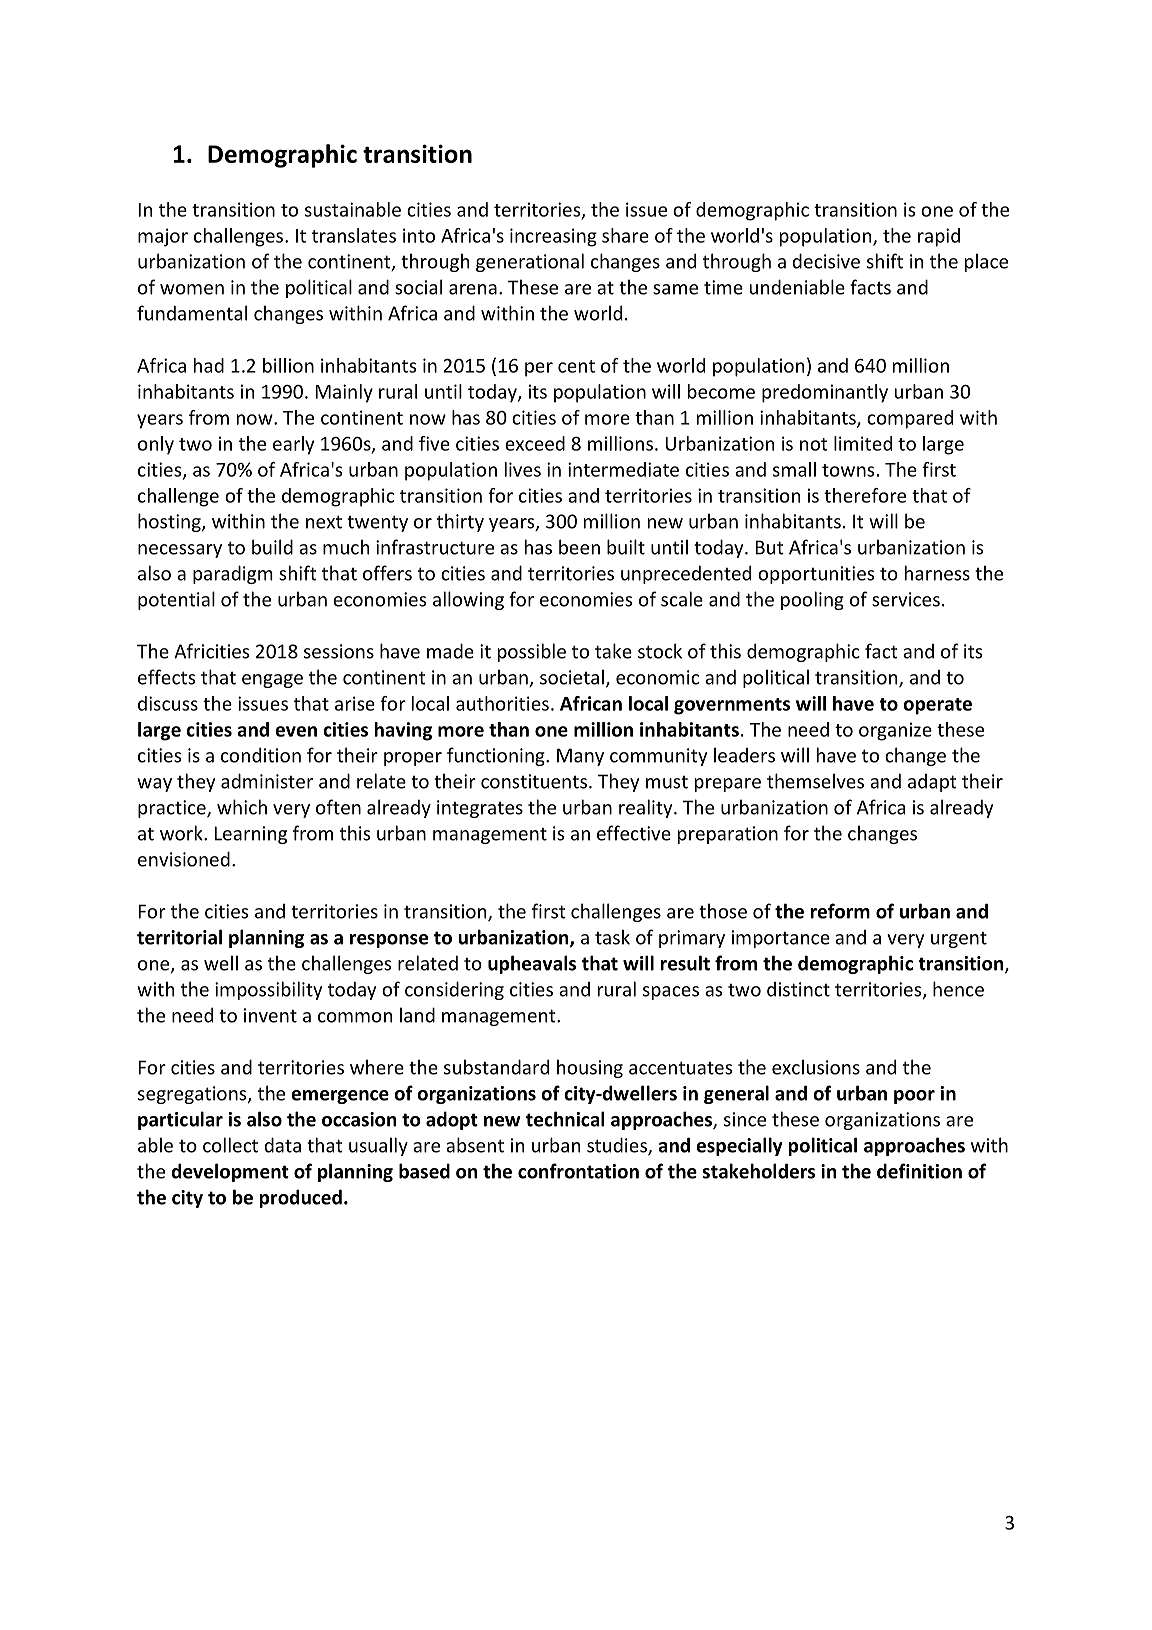 The height and width of the image is (1630, 1152). Describe the element at coordinates (572, 677) in the image. I see `societal` at that location.
